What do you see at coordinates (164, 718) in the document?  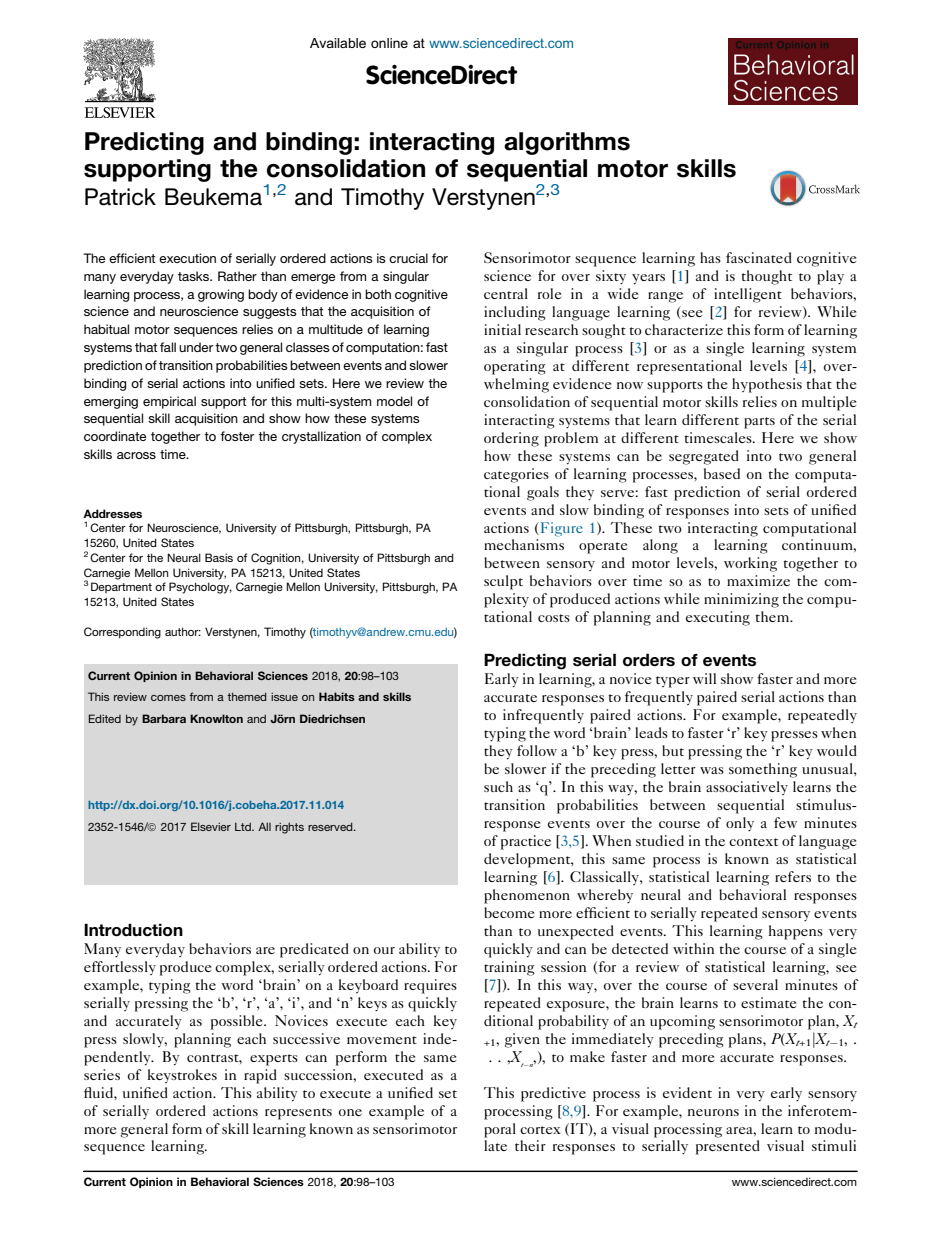 I see `Barbara` at bounding box center [164, 718].
